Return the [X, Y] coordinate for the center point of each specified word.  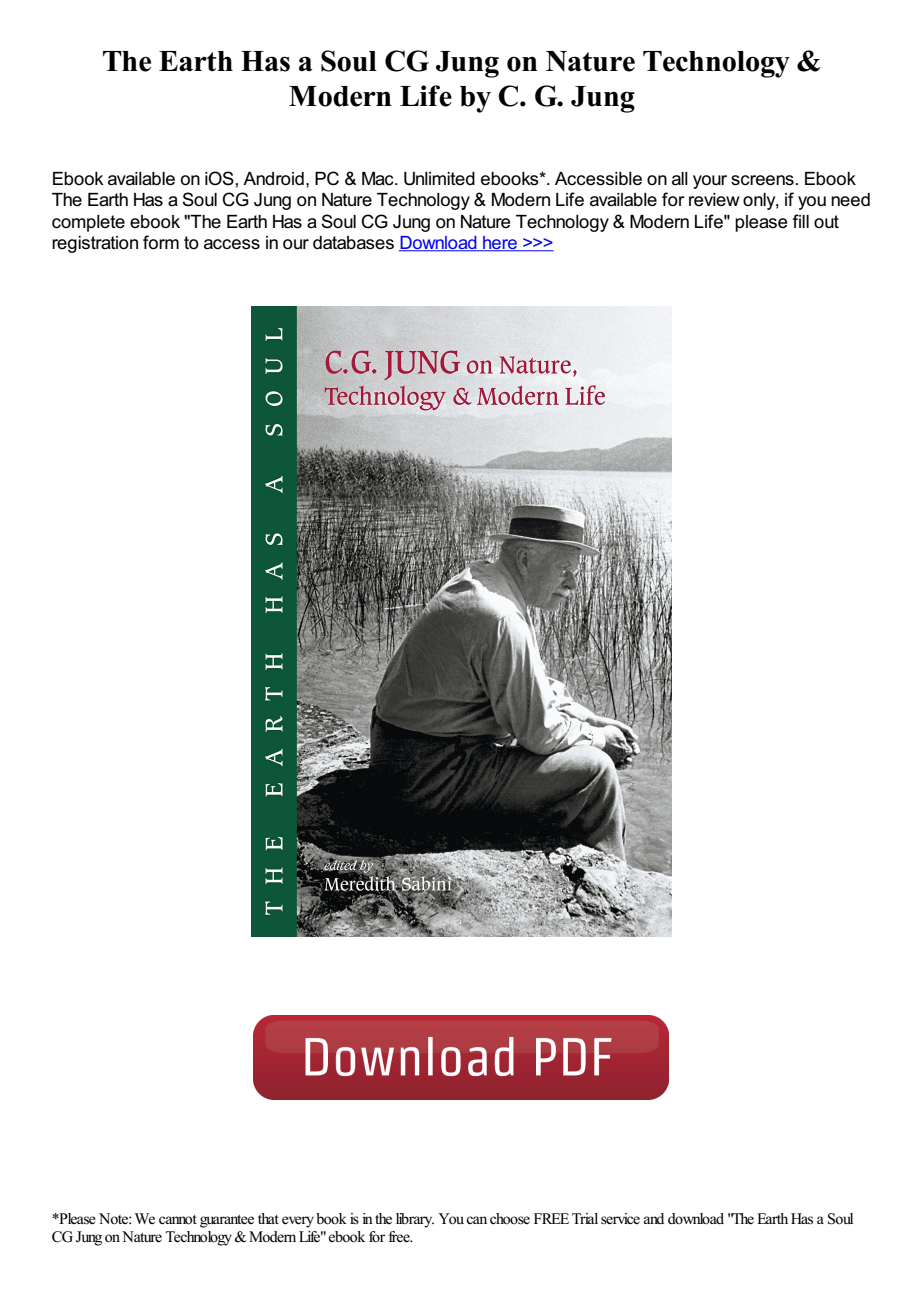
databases [353, 243]
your [710, 182]
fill [800, 221]
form [161, 242]
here [500, 244]
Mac [379, 179]
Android [273, 179]
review [714, 200]
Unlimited [439, 179]
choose [510, 1219]
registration [95, 244]
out [826, 221]
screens [762, 180]
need [850, 200]
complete [88, 223]
